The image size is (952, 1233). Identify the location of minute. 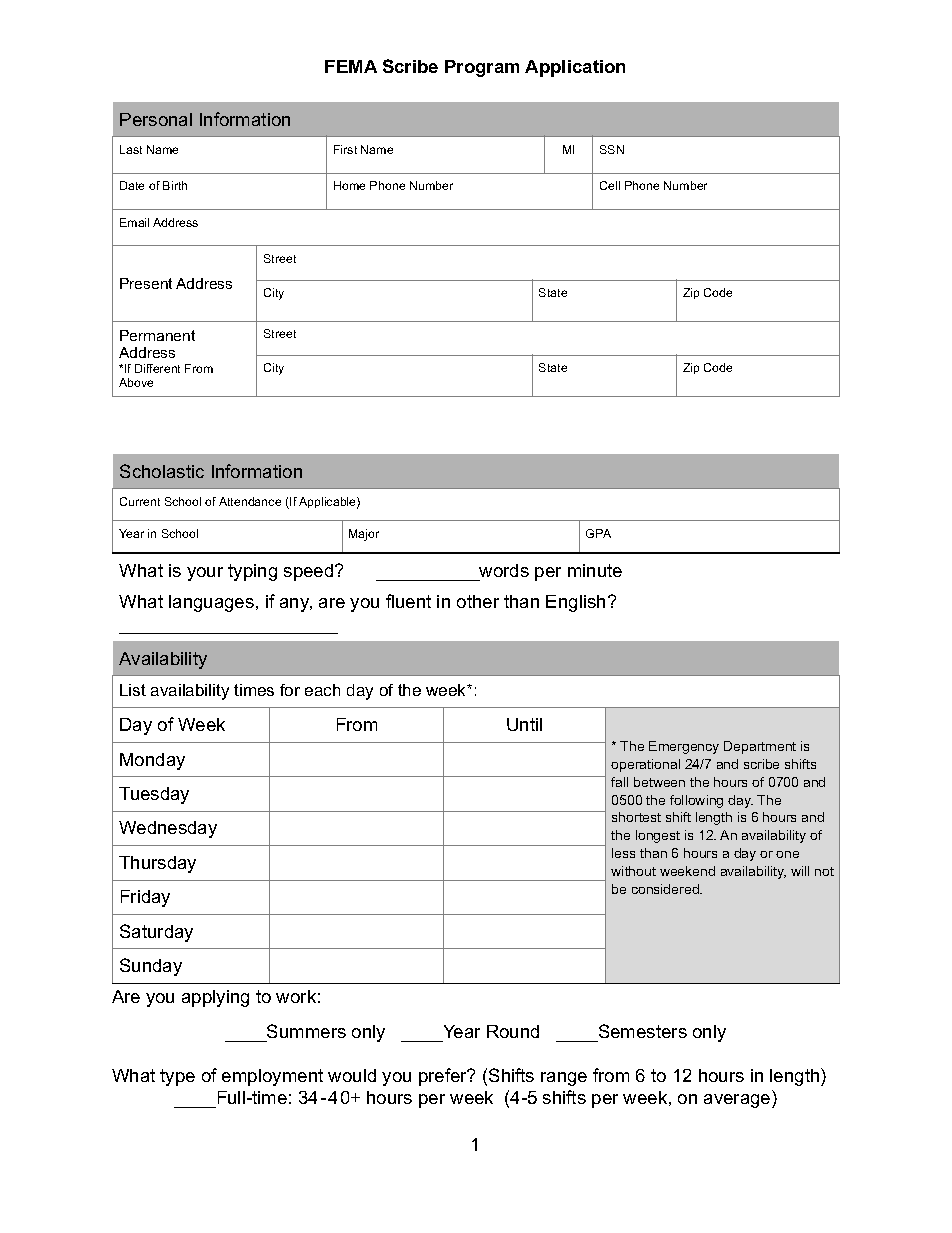
(595, 570).
